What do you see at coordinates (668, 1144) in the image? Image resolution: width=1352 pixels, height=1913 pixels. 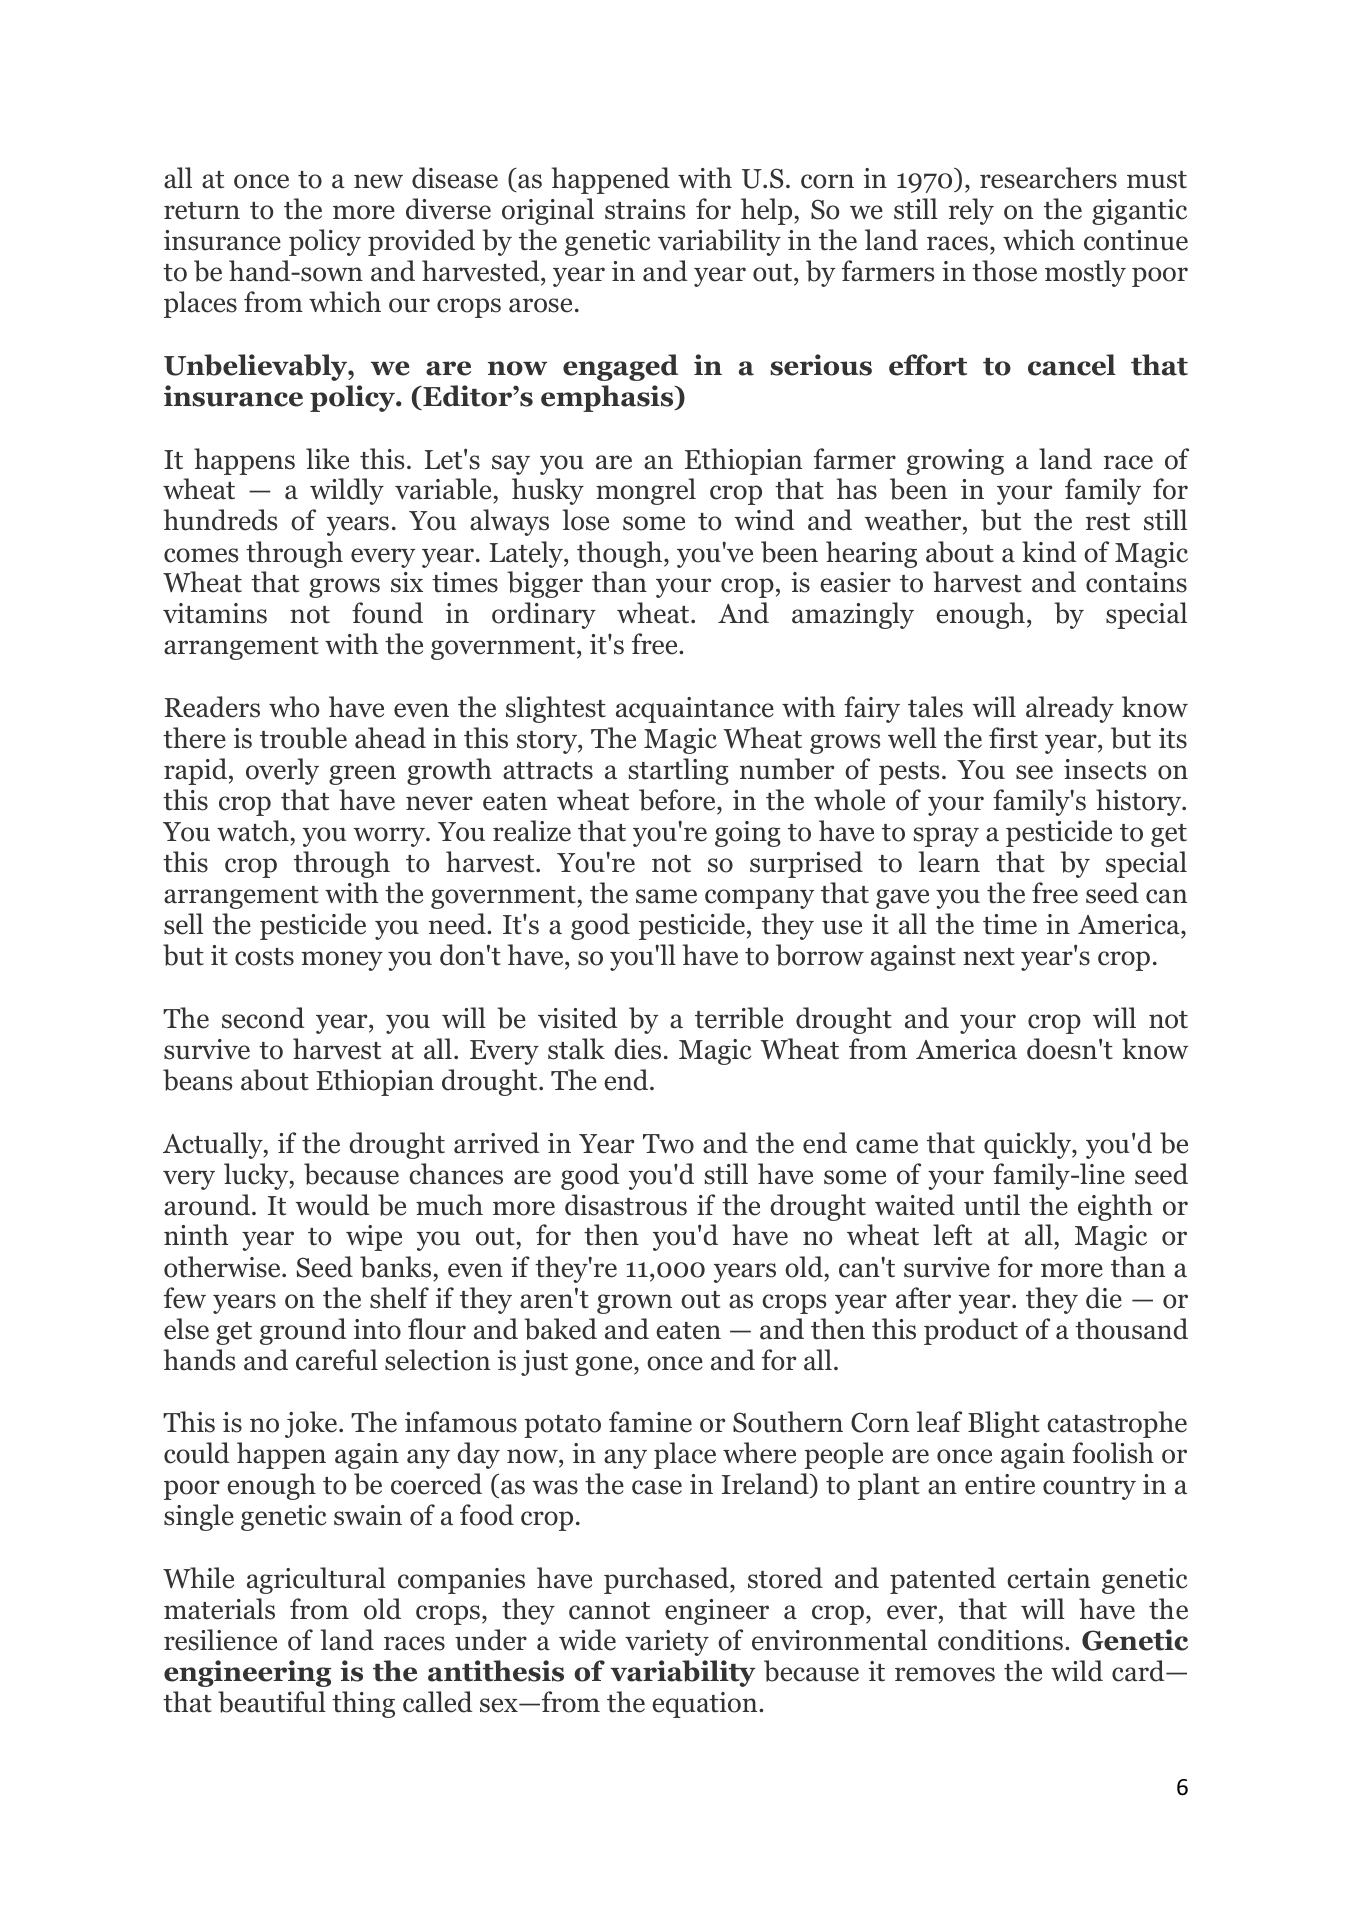 I see `Two` at bounding box center [668, 1144].
